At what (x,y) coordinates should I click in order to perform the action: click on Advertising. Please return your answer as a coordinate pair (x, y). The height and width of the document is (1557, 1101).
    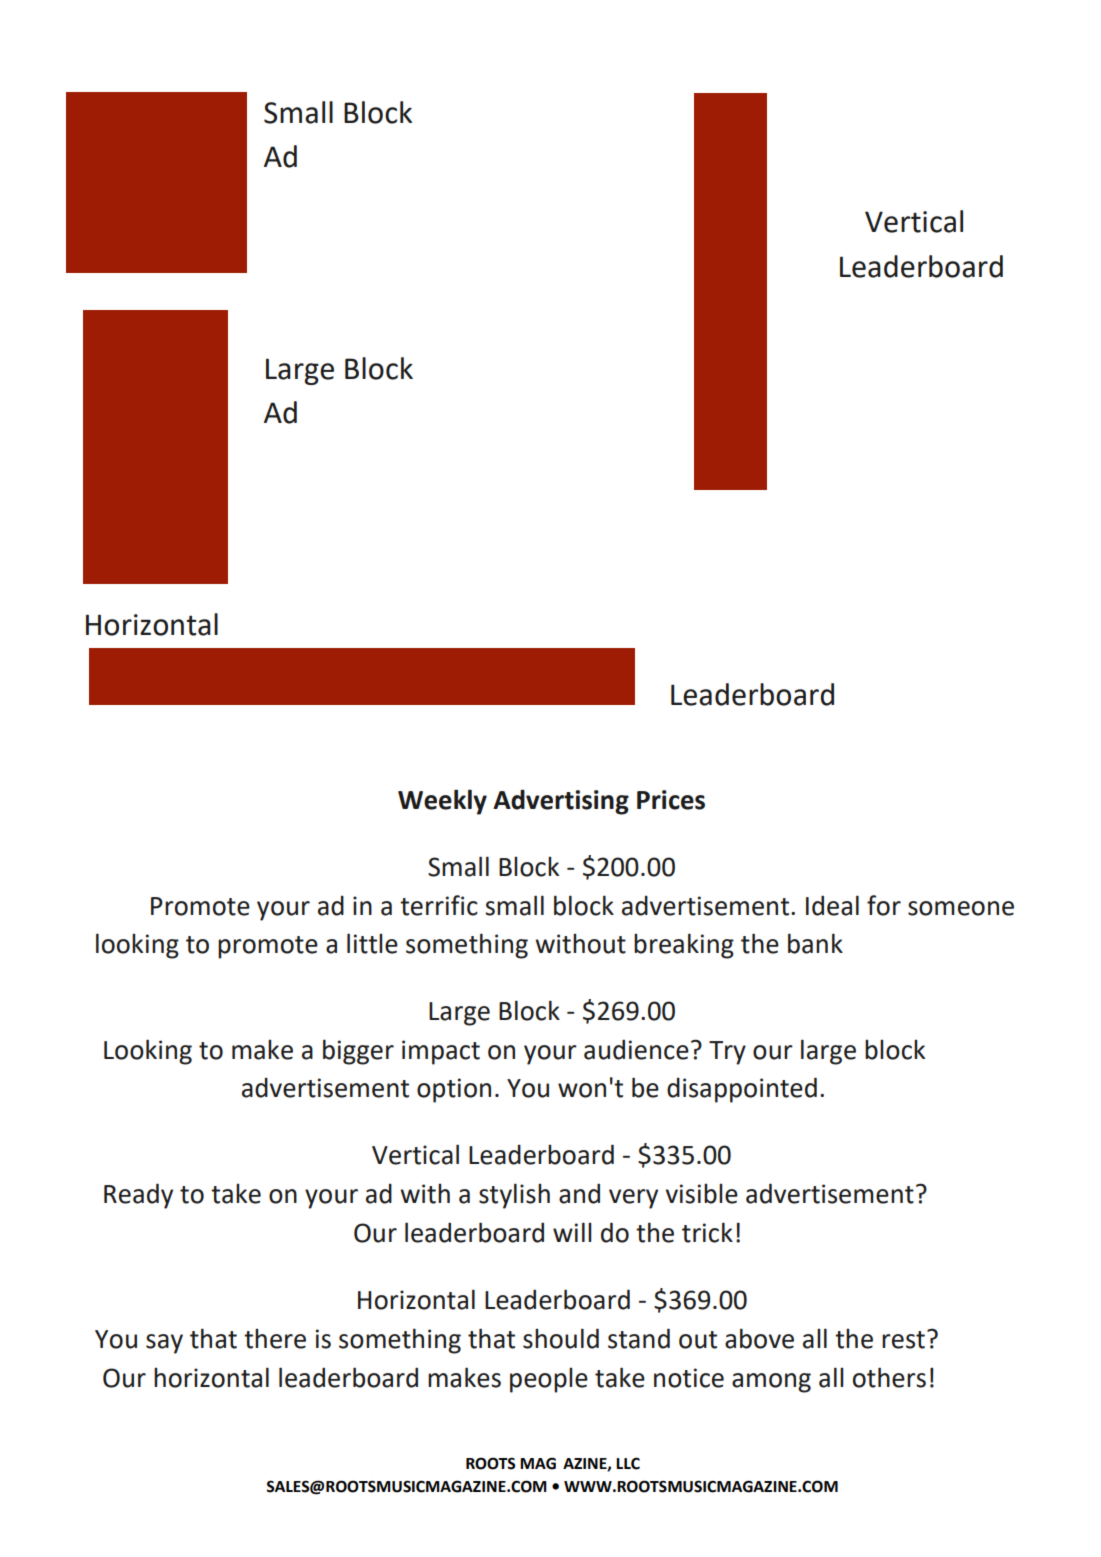
    Looking at the image, I should click on (561, 802).
